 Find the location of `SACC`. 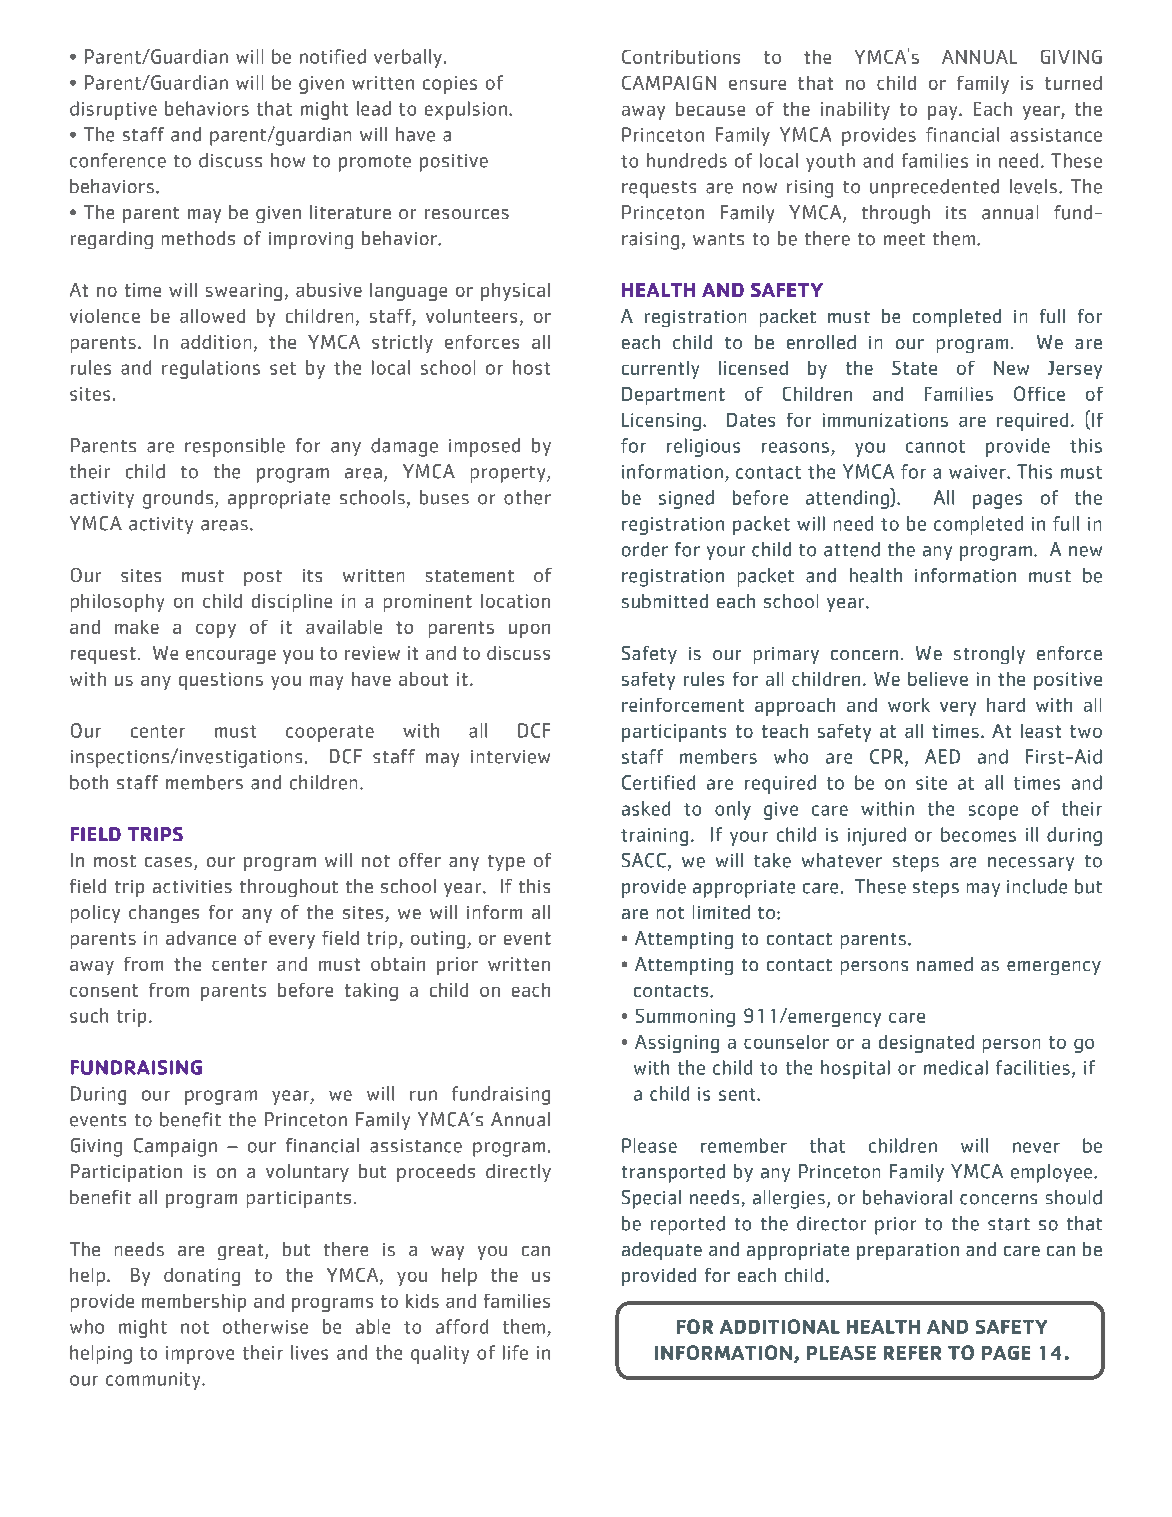

SACC is located at coordinates (644, 860).
